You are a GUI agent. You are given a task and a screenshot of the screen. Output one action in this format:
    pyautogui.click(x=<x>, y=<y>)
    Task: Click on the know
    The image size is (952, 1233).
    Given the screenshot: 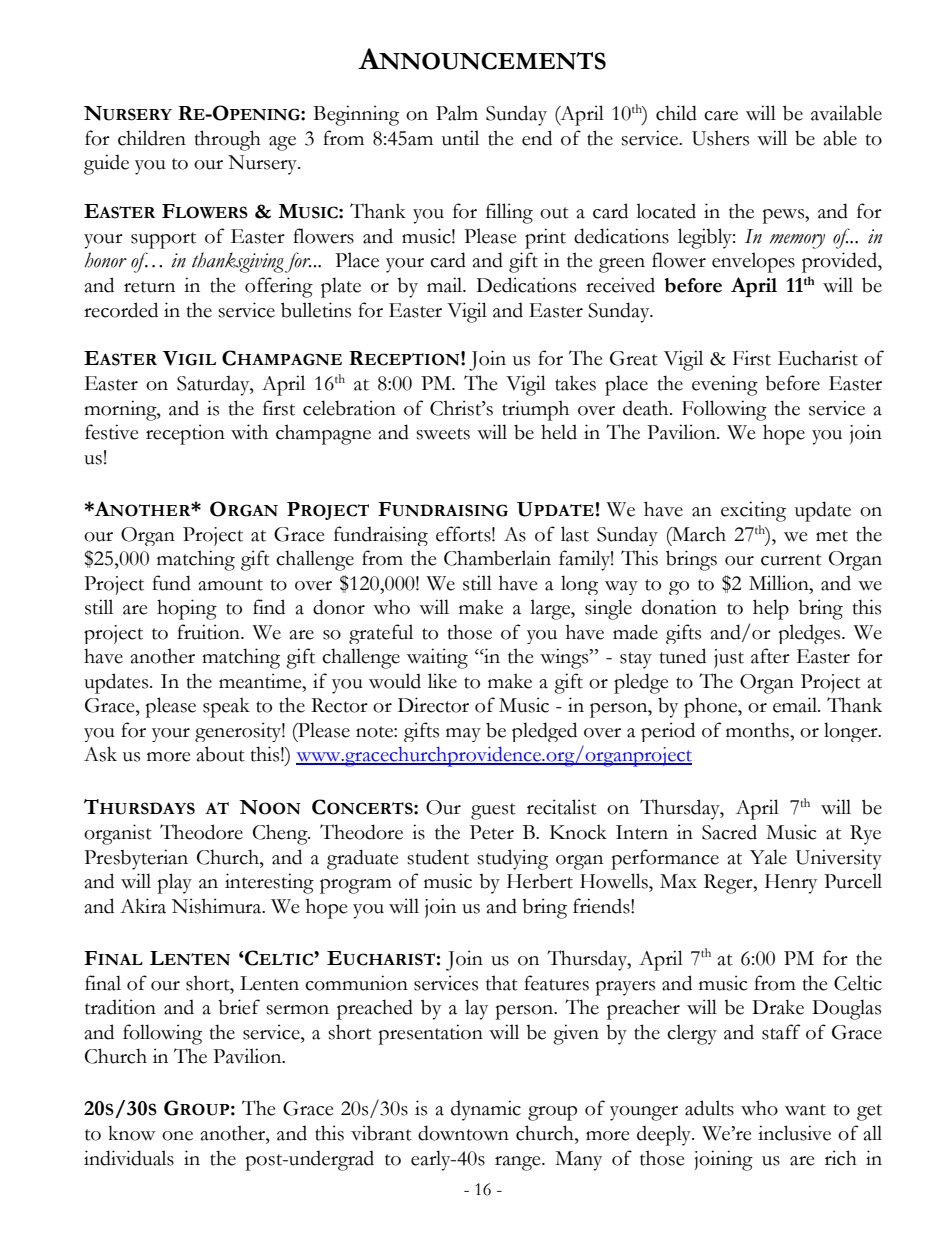 What is the action you would take?
    pyautogui.click(x=131, y=1133)
